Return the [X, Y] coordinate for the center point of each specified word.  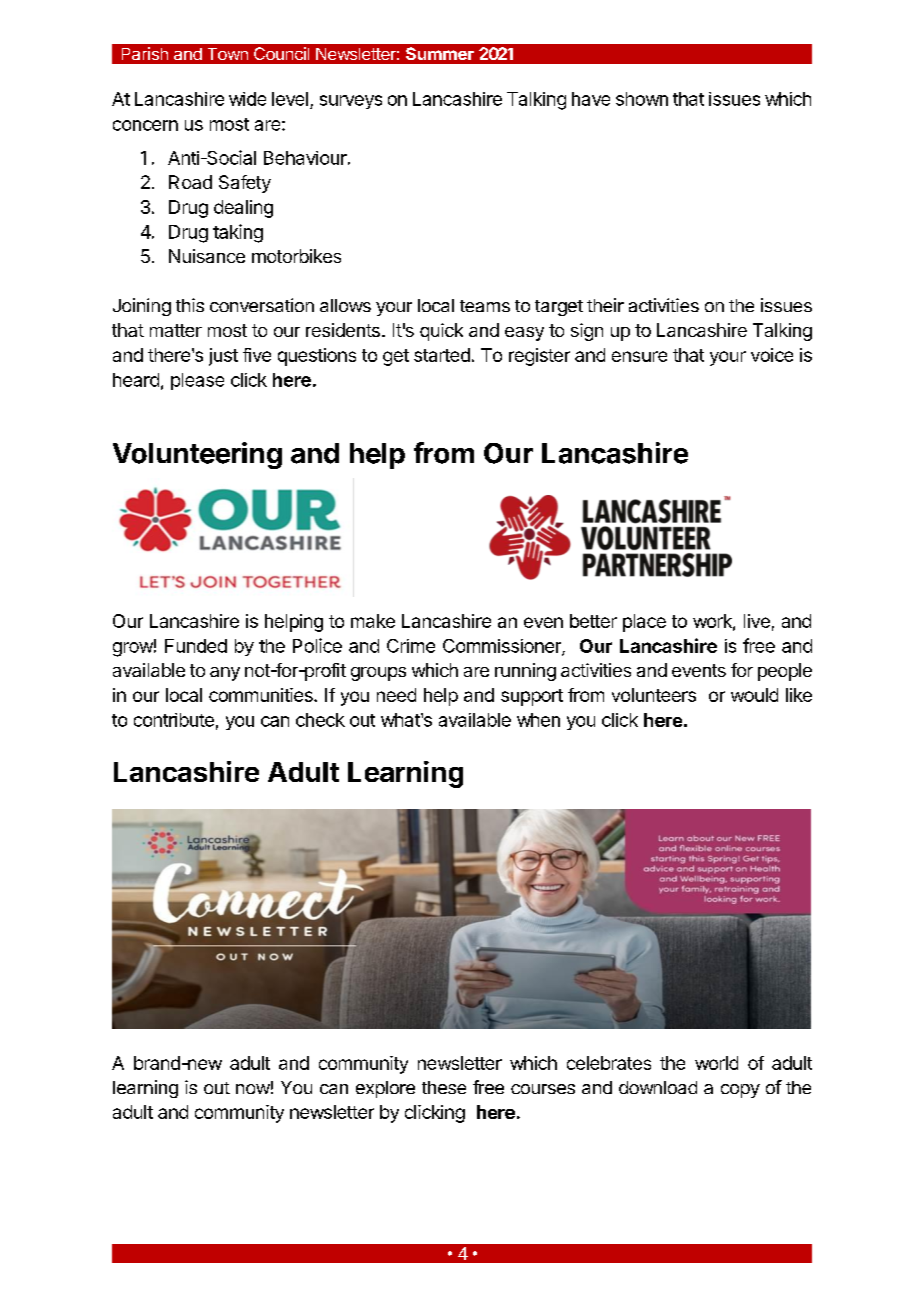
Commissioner [503, 647]
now [253, 1089]
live [757, 621]
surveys [351, 102]
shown [642, 99]
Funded [196, 646]
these [444, 1087]
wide [247, 99]
